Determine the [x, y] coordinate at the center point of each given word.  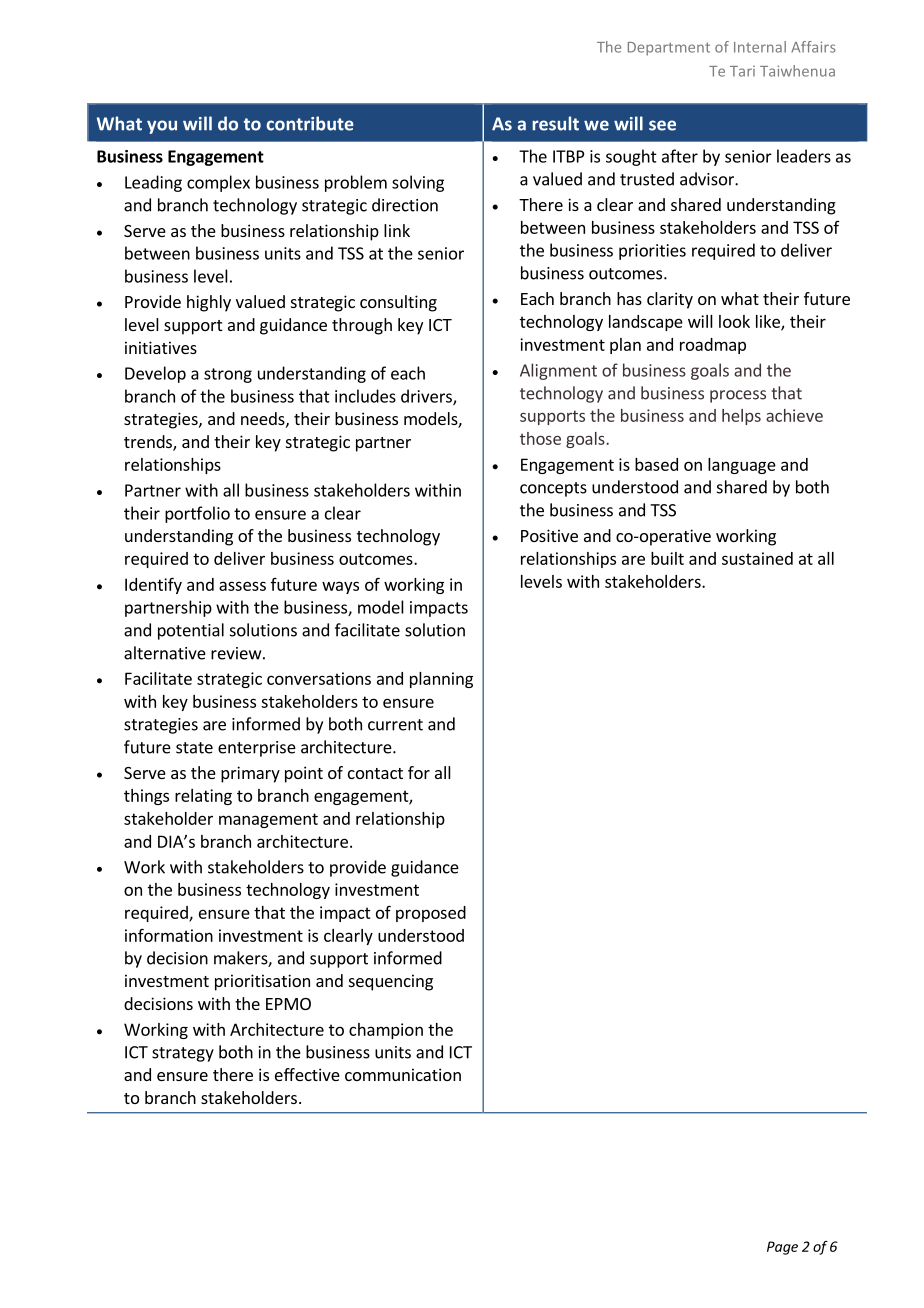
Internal [760, 47]
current [395, 725]
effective [307, 1074]
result [556, 123]
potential [191, 631]
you [162, 127]
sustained [757, 558]
